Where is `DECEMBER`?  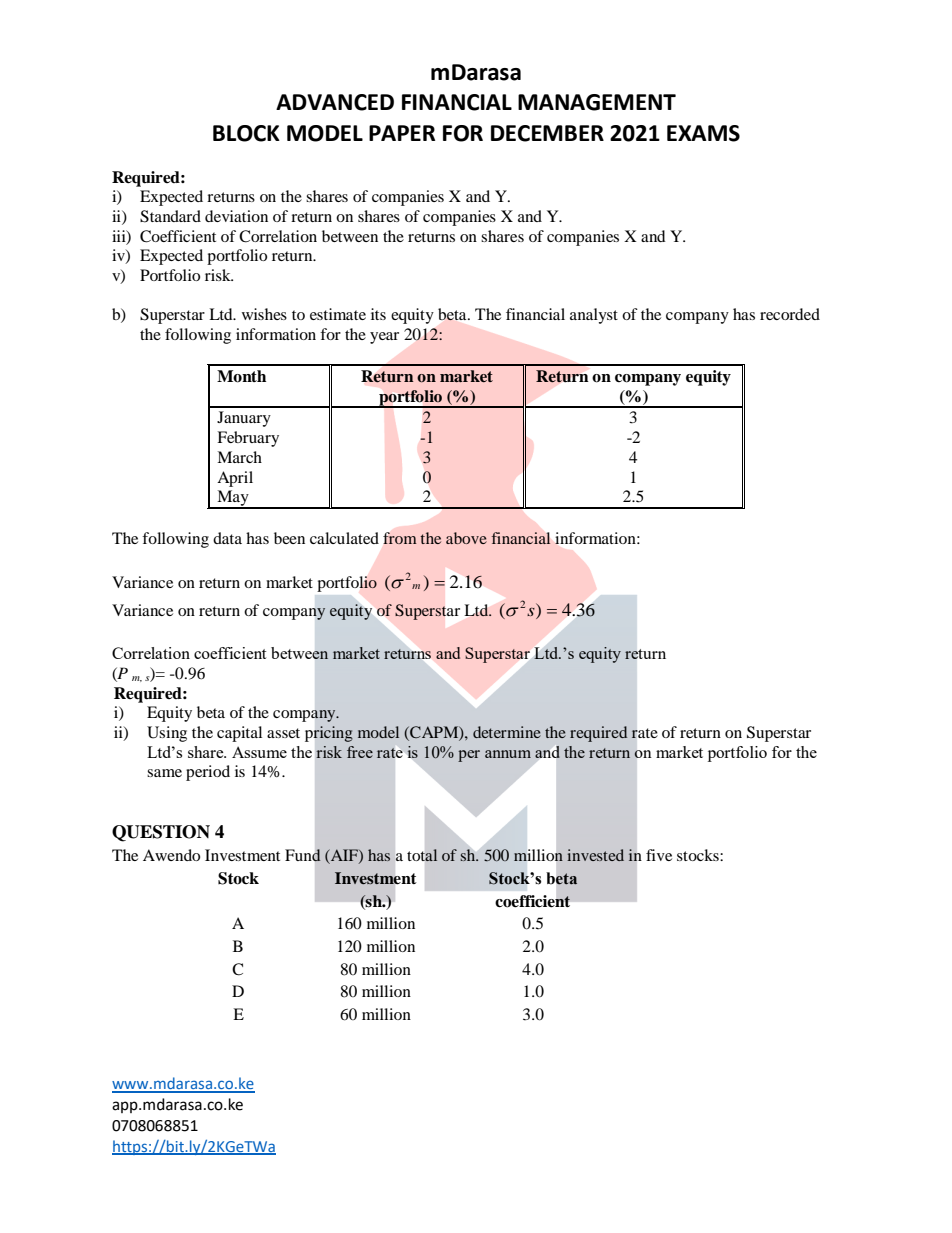
DECEMBER is located at coordinates (547, 133).
